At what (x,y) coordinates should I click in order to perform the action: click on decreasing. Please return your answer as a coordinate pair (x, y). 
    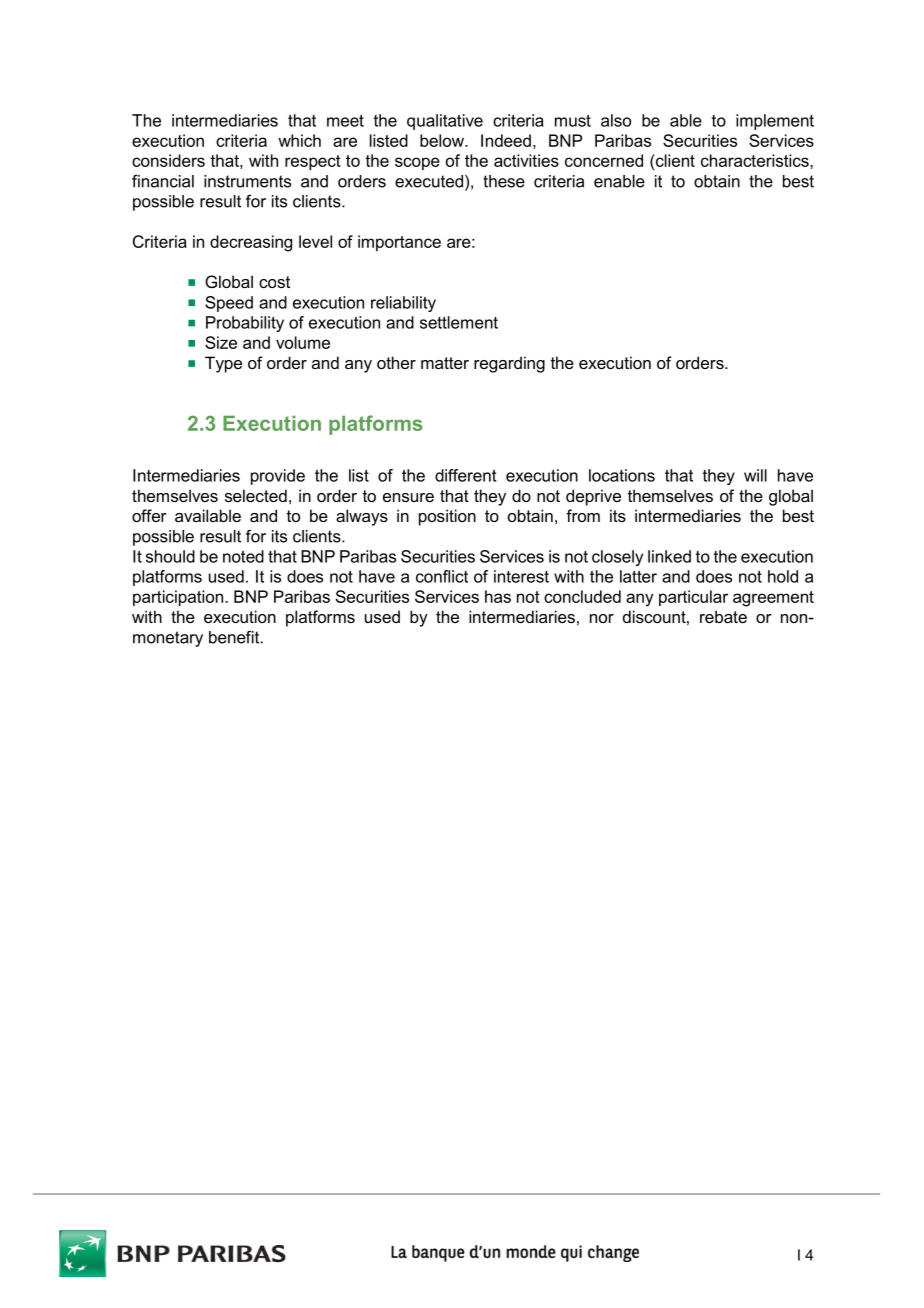
    Looking at the image, I should click on (251, 243).
